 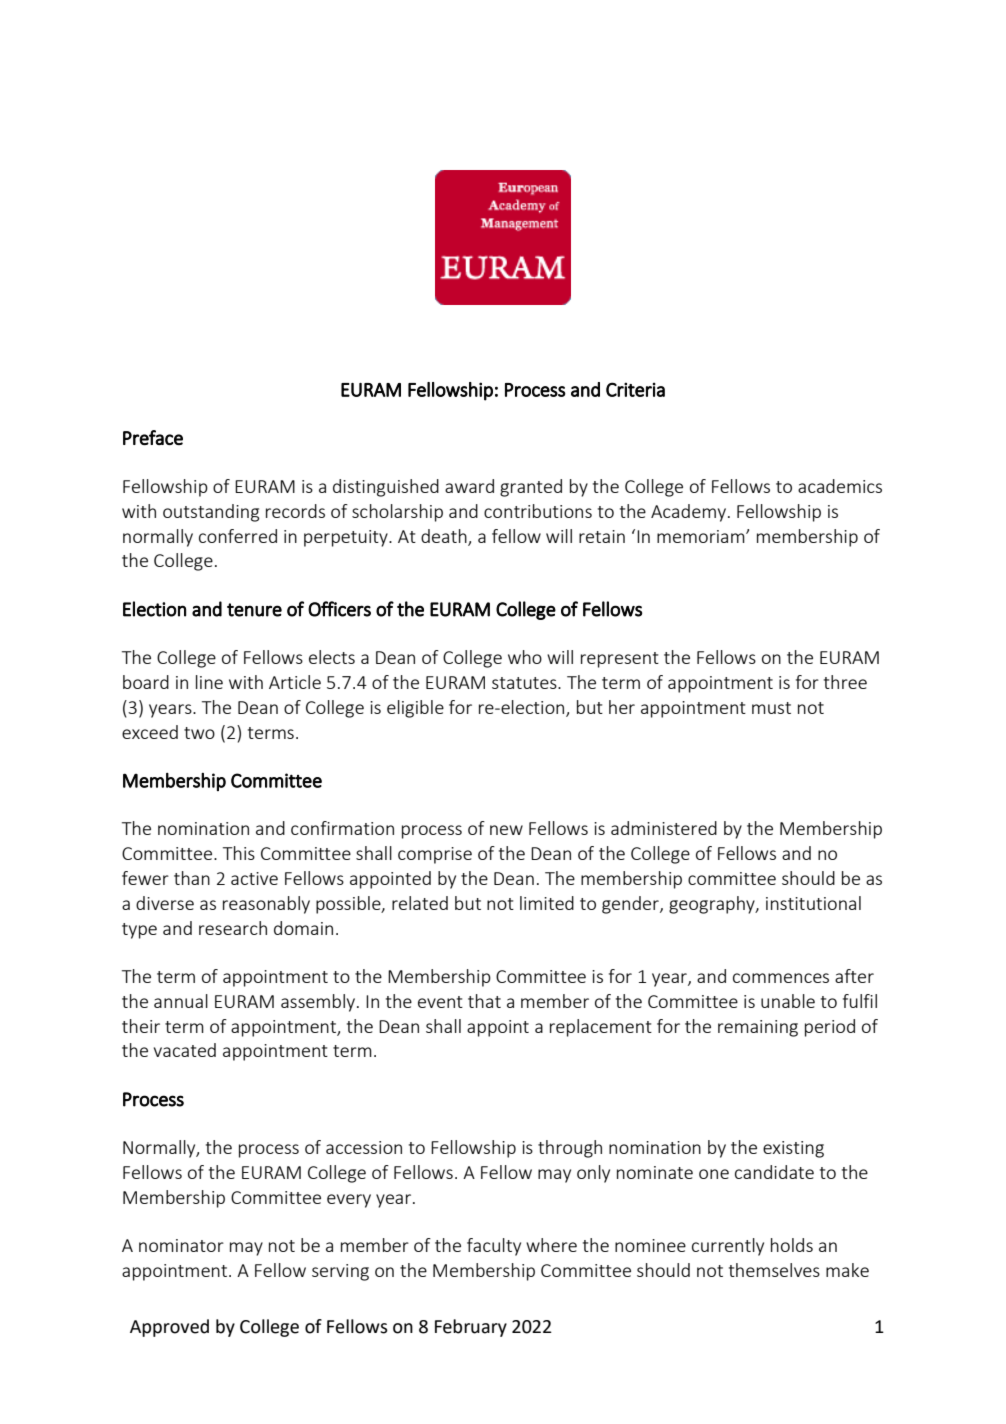 I want to click on must, so click(x=771, y=708).
